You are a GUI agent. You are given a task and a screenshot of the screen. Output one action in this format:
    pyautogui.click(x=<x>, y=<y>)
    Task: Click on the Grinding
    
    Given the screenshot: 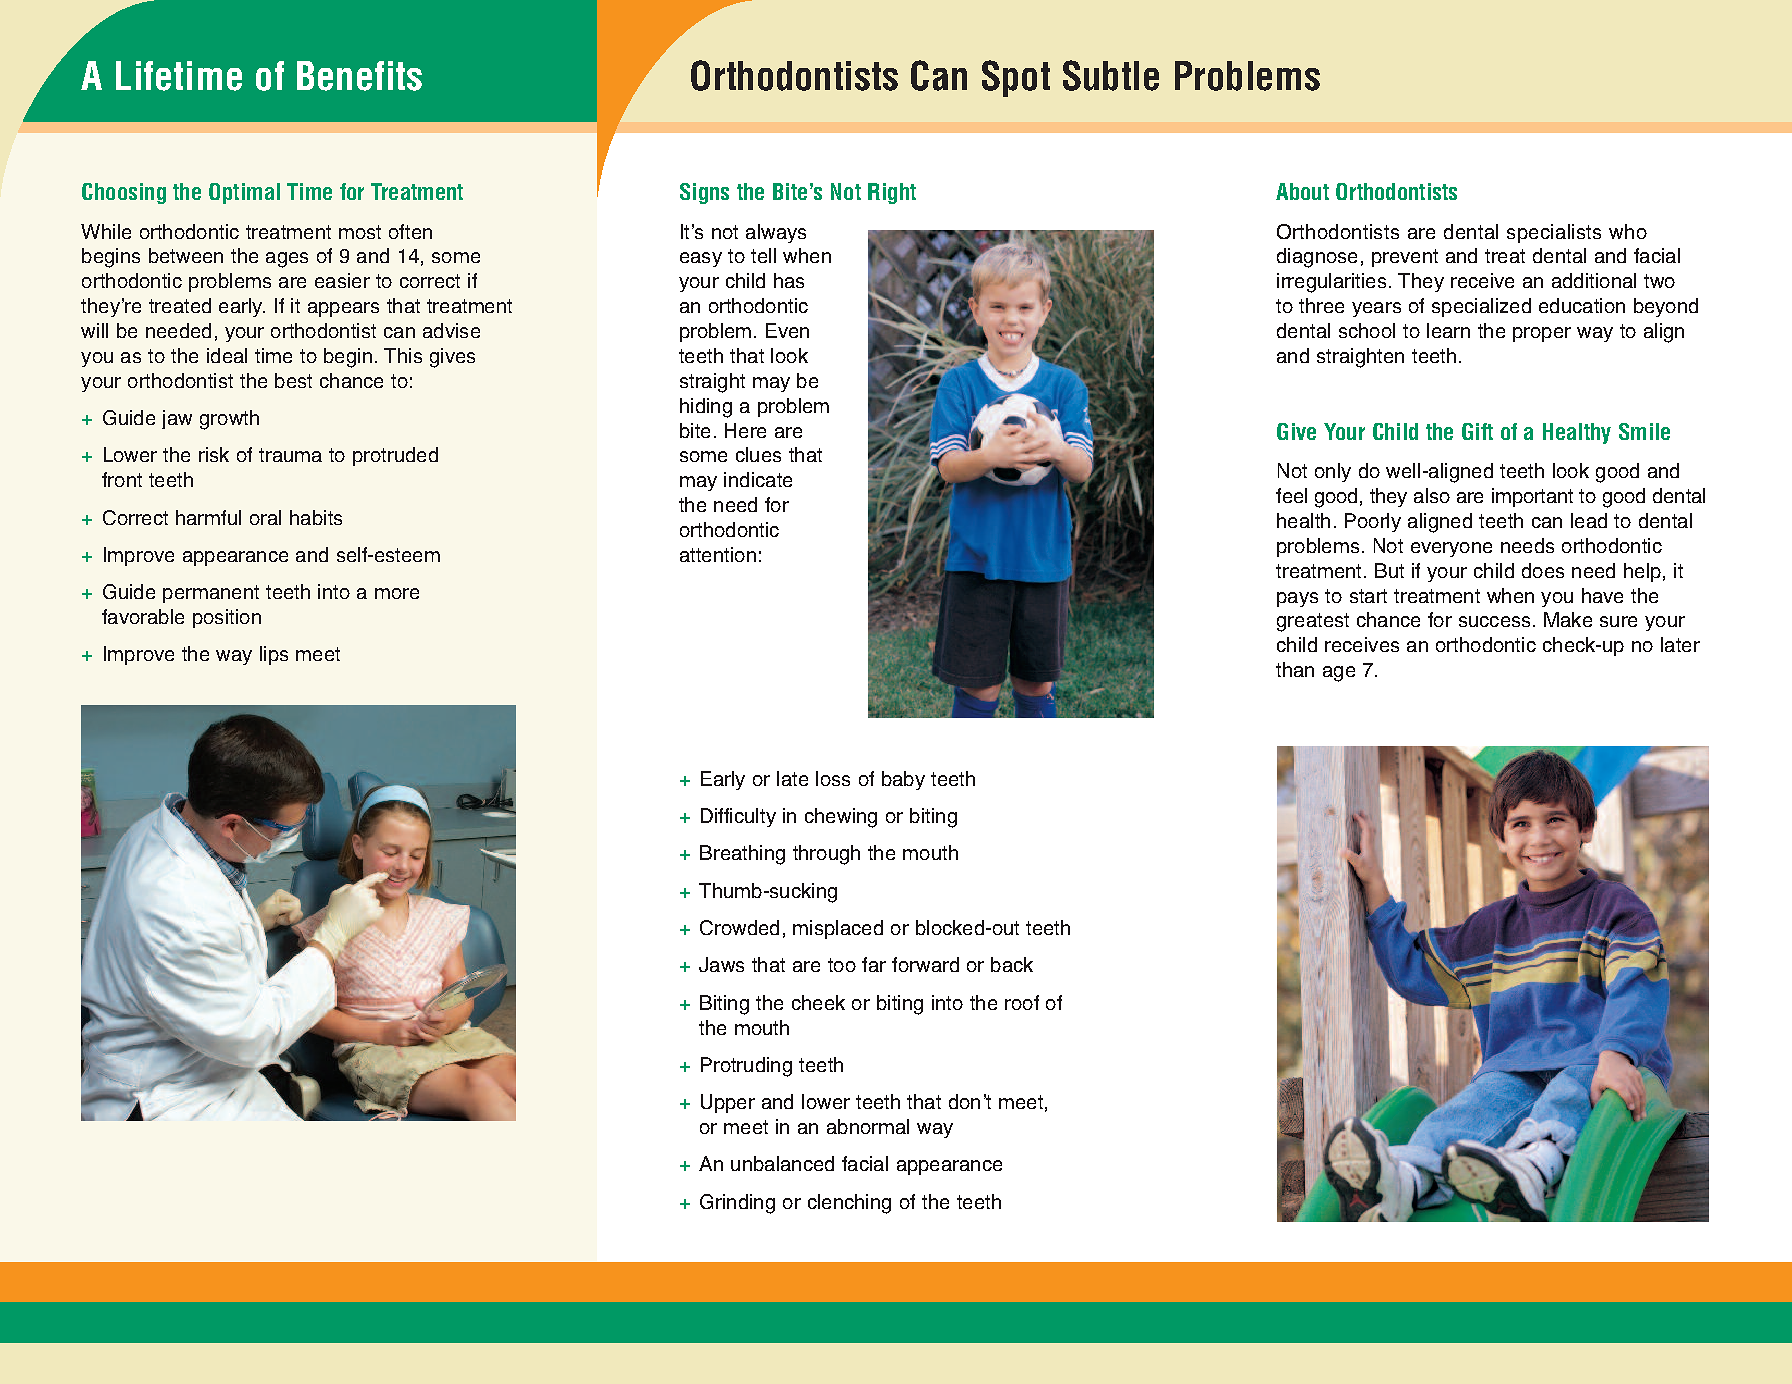 What is the action you would take?
    pyautogui.click(x=737, y=1204)
